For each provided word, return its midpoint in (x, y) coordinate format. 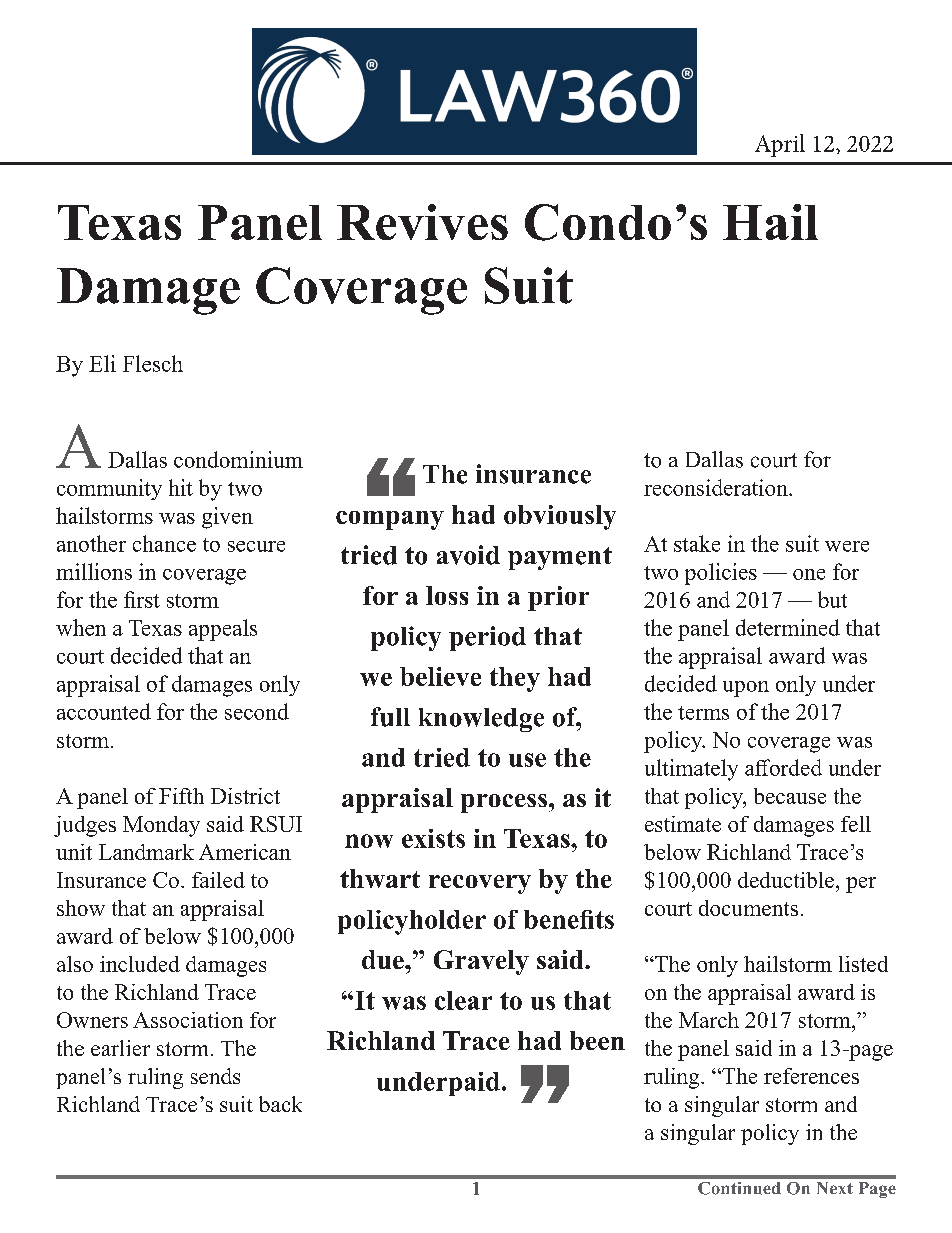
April (780, 145)
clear (463, 1000)
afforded (783, 767)
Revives (422, 222)
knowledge (481, 720)
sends (215, 1076)
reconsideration (717, 487)
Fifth (181, 796)
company (390, 520)
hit (181, 487)
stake (697, 543)
